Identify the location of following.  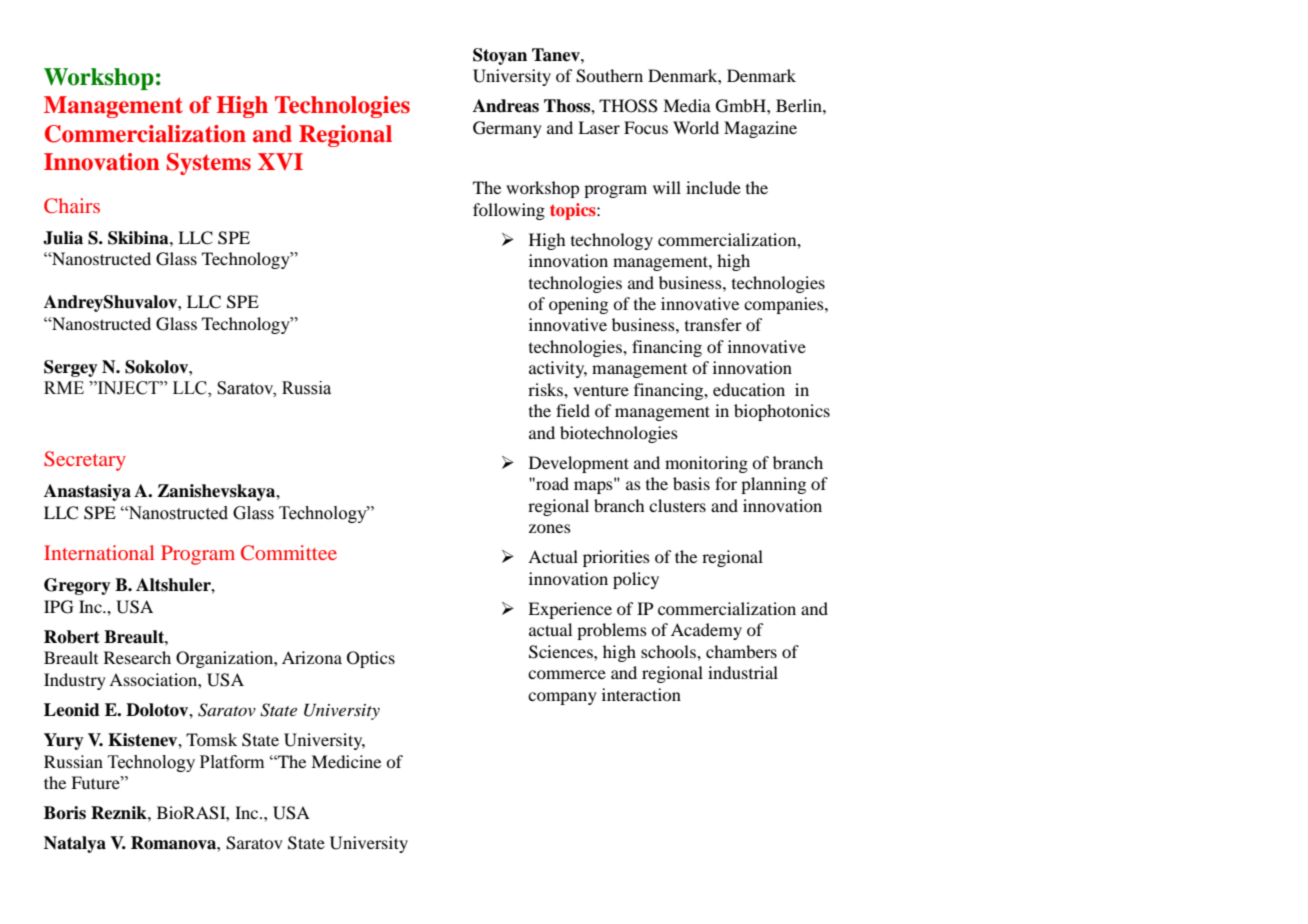
(509, 211).
